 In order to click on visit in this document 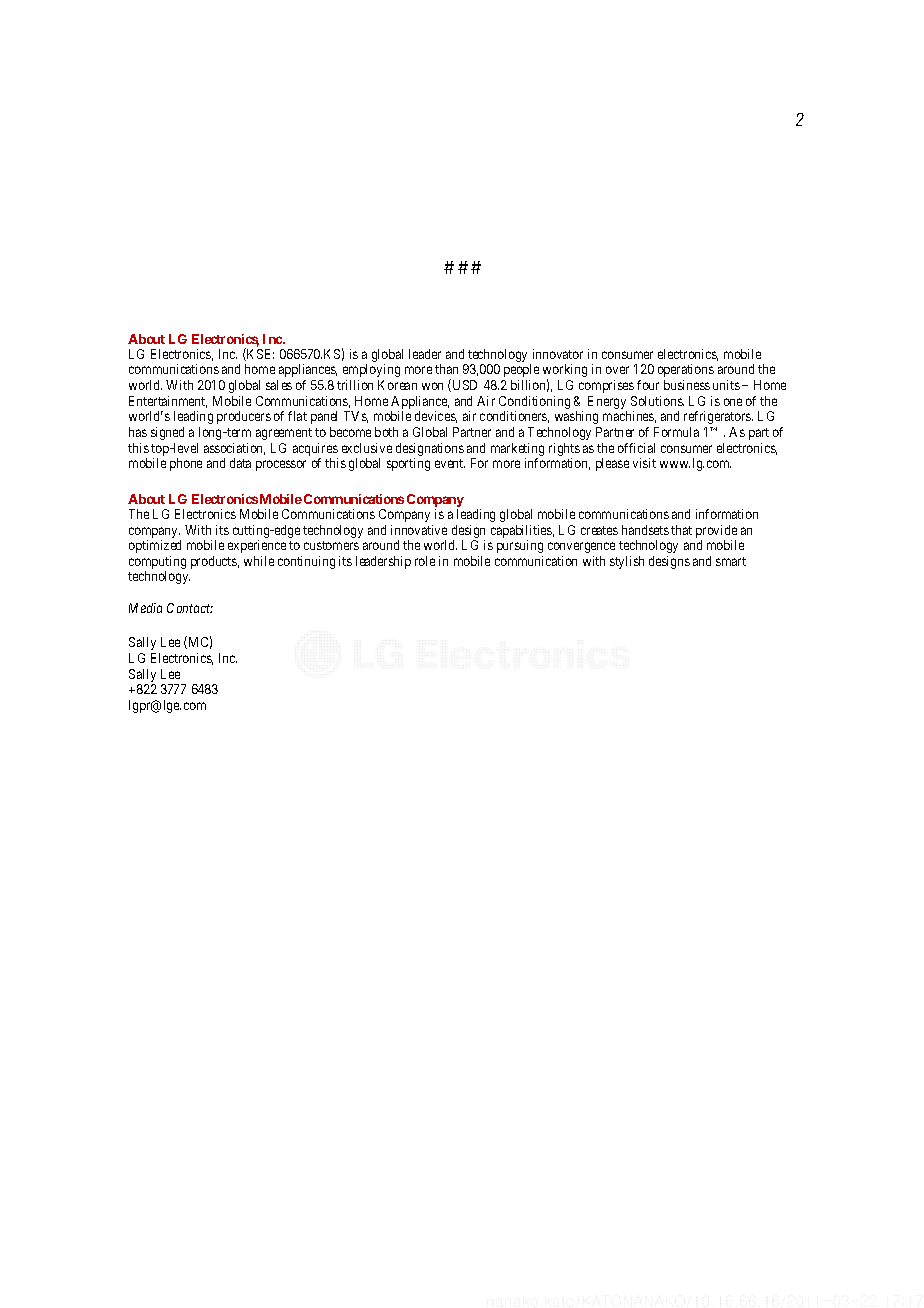, I will do `click(644, 463)`.
